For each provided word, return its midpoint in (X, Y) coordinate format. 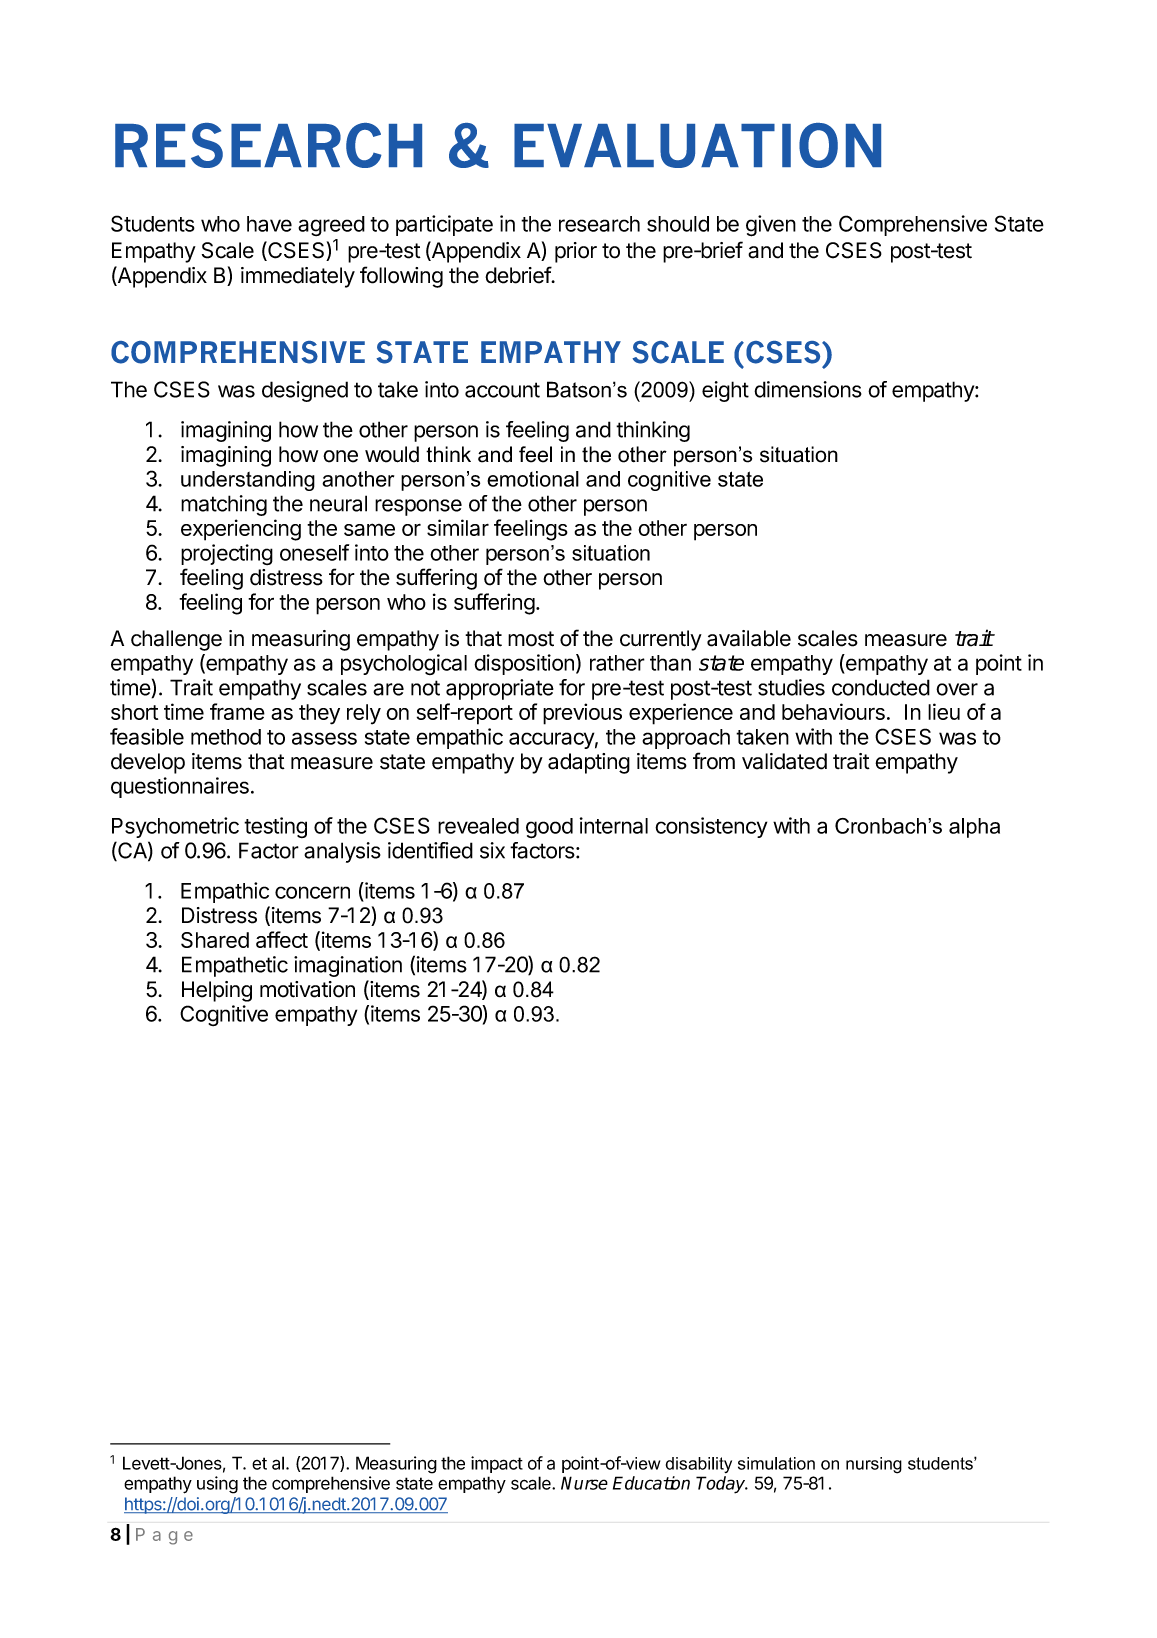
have (269, 224)
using (217, 1485)
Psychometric (175, 827)
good (549, 828)
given (771, 226)
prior (576, 252)
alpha (974, 828)
